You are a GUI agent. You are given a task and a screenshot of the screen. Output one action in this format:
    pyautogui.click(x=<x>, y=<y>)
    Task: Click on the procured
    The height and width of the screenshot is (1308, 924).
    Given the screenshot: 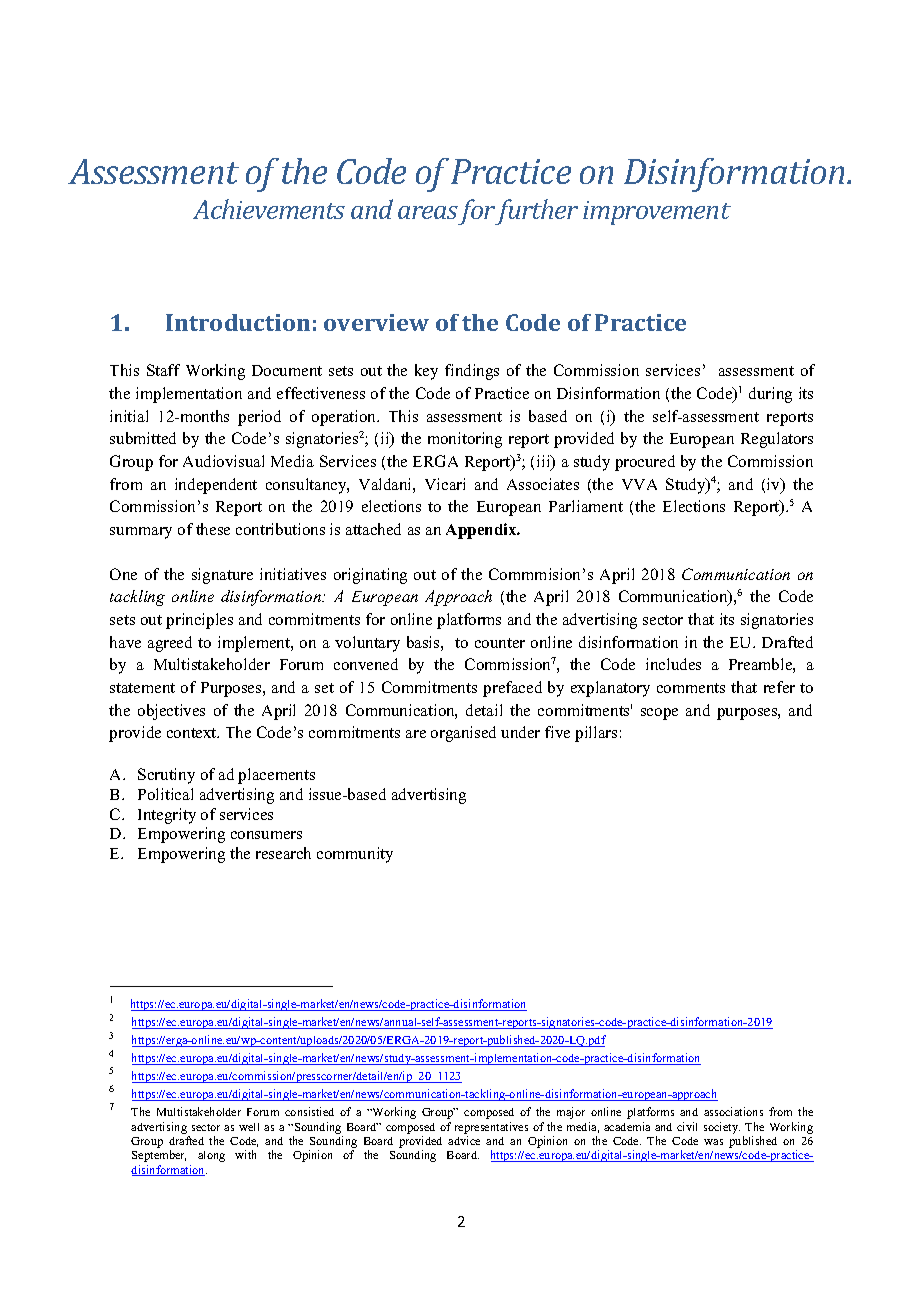 What is the action you would take?
    pyautogui.click(x=645, y=463)
